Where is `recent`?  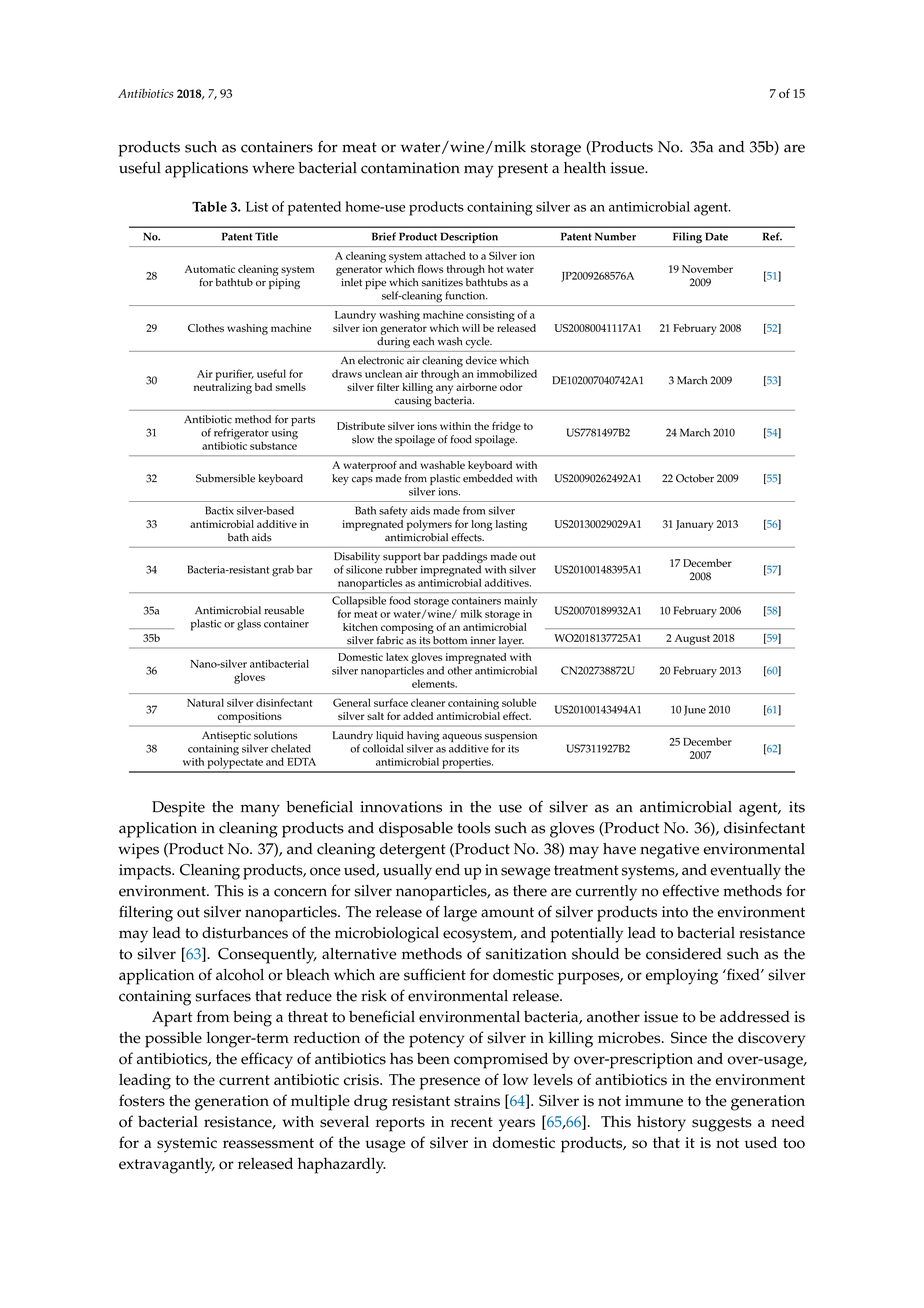 recent is located at coordinates (472, 1122).
